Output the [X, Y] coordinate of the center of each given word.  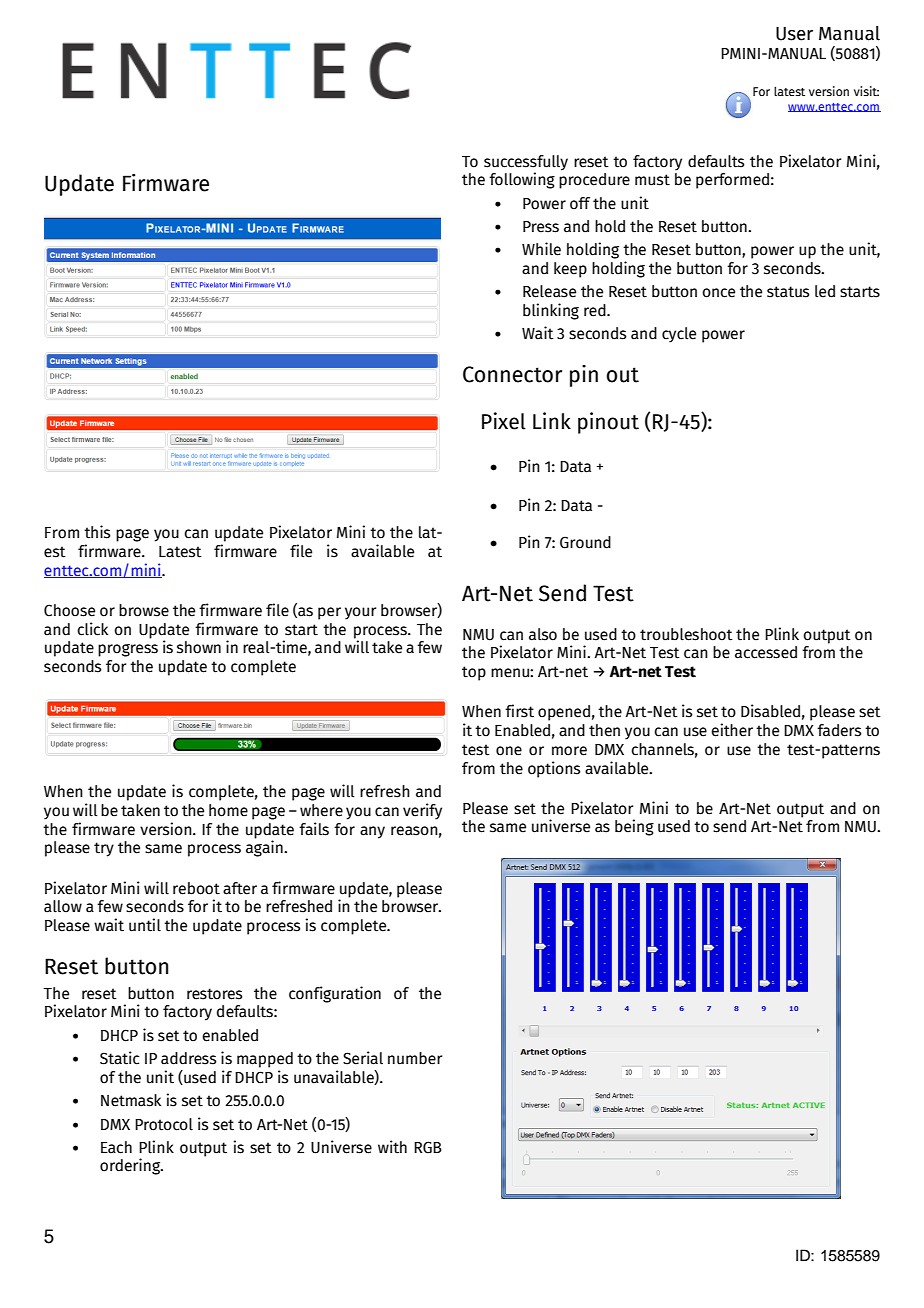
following [522, 180]
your [360, 613]
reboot [196, 888]
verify [422, 811]
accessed [766, 652]
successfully [526, 163]
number [415, 1058]
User [794, 34]
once [718, 293]
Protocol [164, 1124]
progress [128, 650]
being [634, 827]
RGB [428, 1147]
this [97, 532]
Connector [512, 374]
